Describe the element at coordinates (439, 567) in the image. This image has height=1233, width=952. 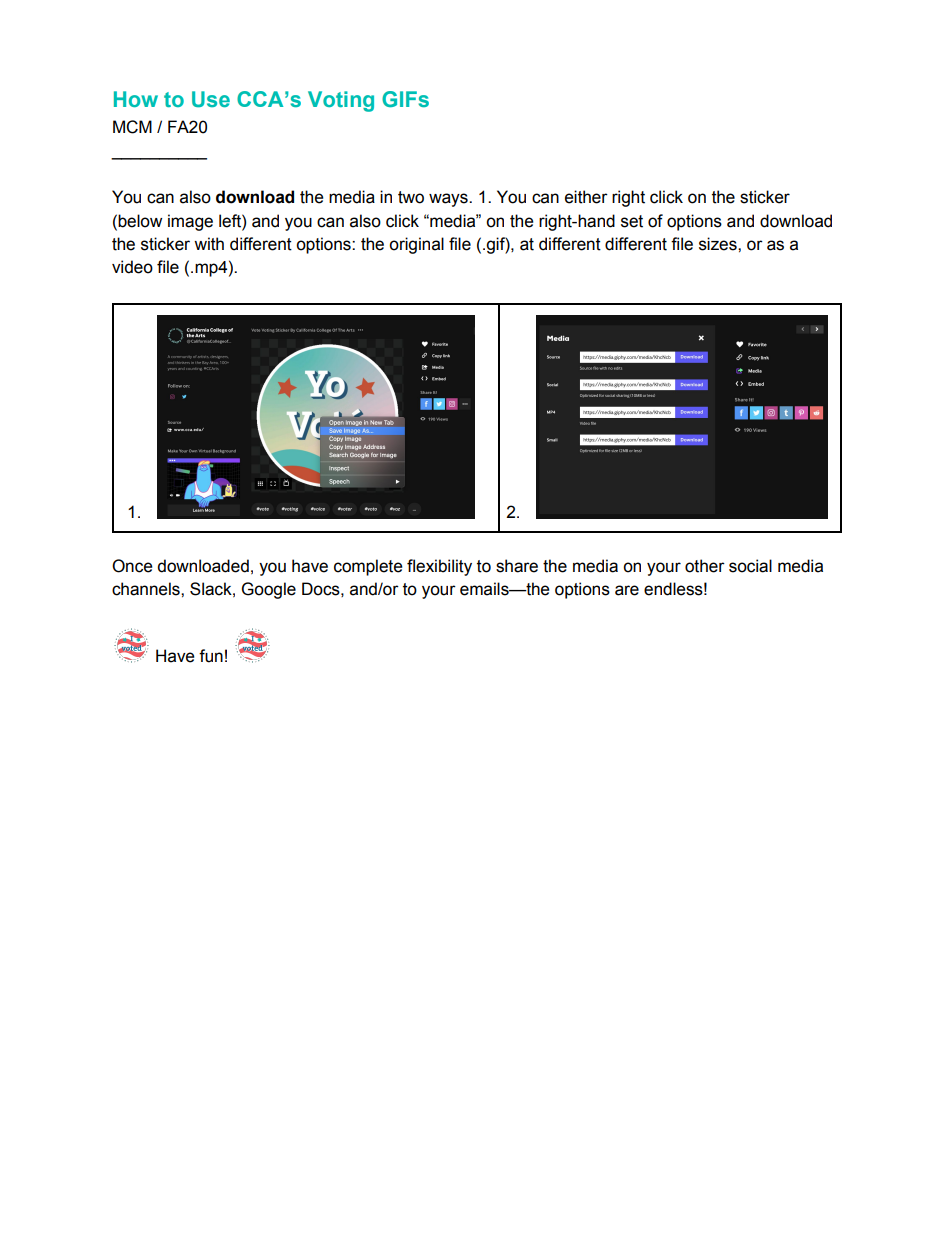
I see `flexibility` at that location.
